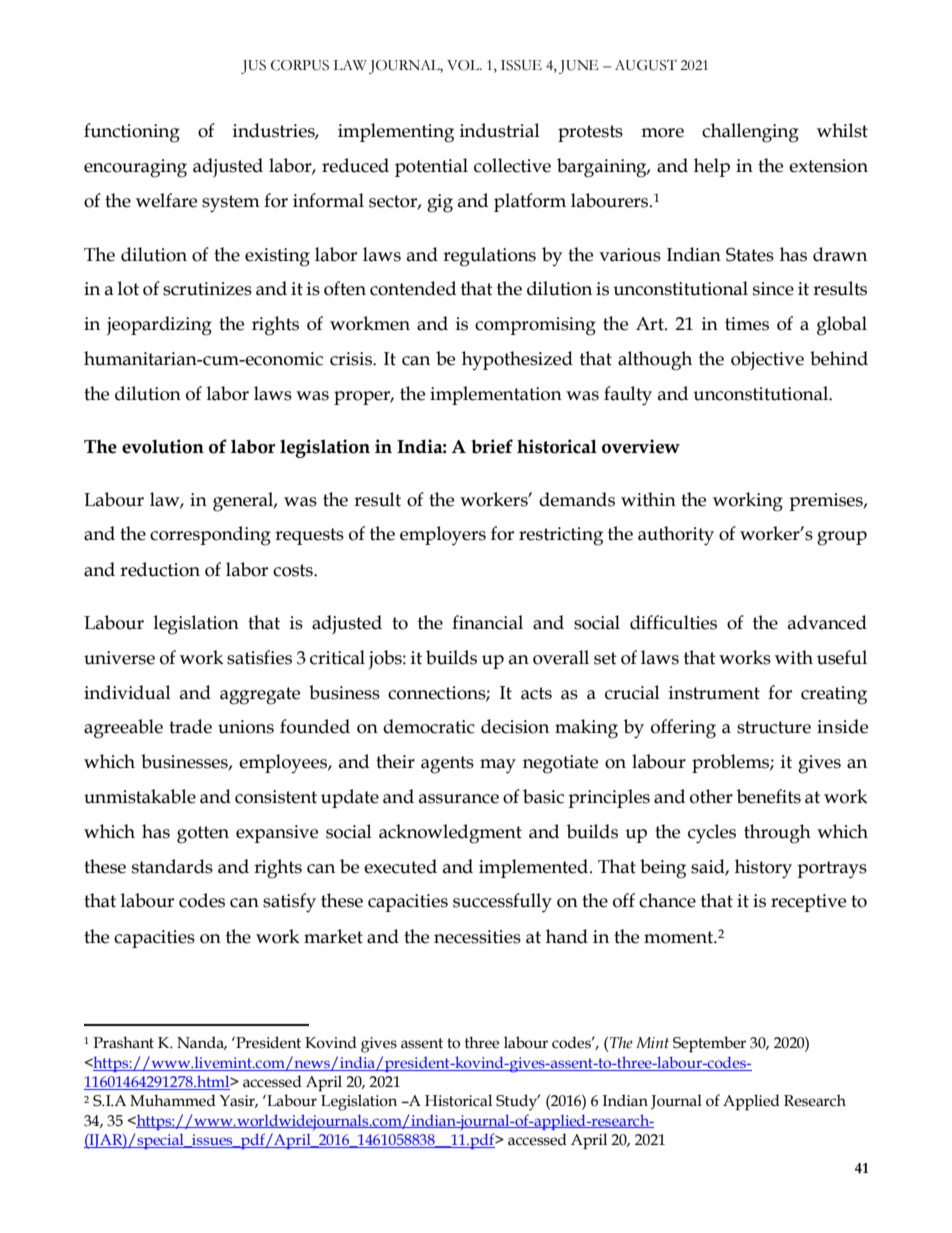  What do you see at coordinates (487, 622) in the screenshot?
I see `financial` at bounding box center [487, 622].
